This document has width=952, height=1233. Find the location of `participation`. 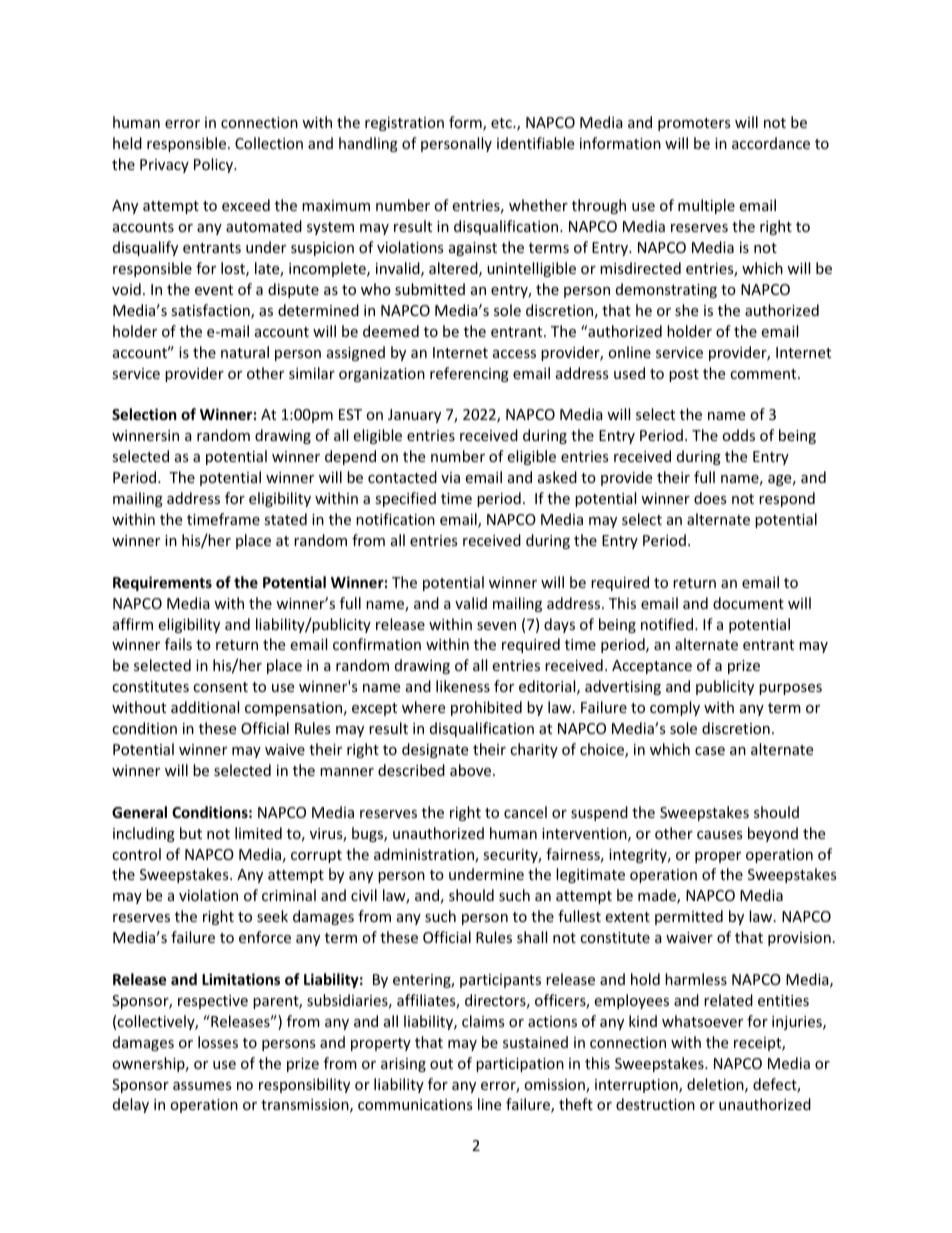

participation is located at coordinates (520, 1065).
